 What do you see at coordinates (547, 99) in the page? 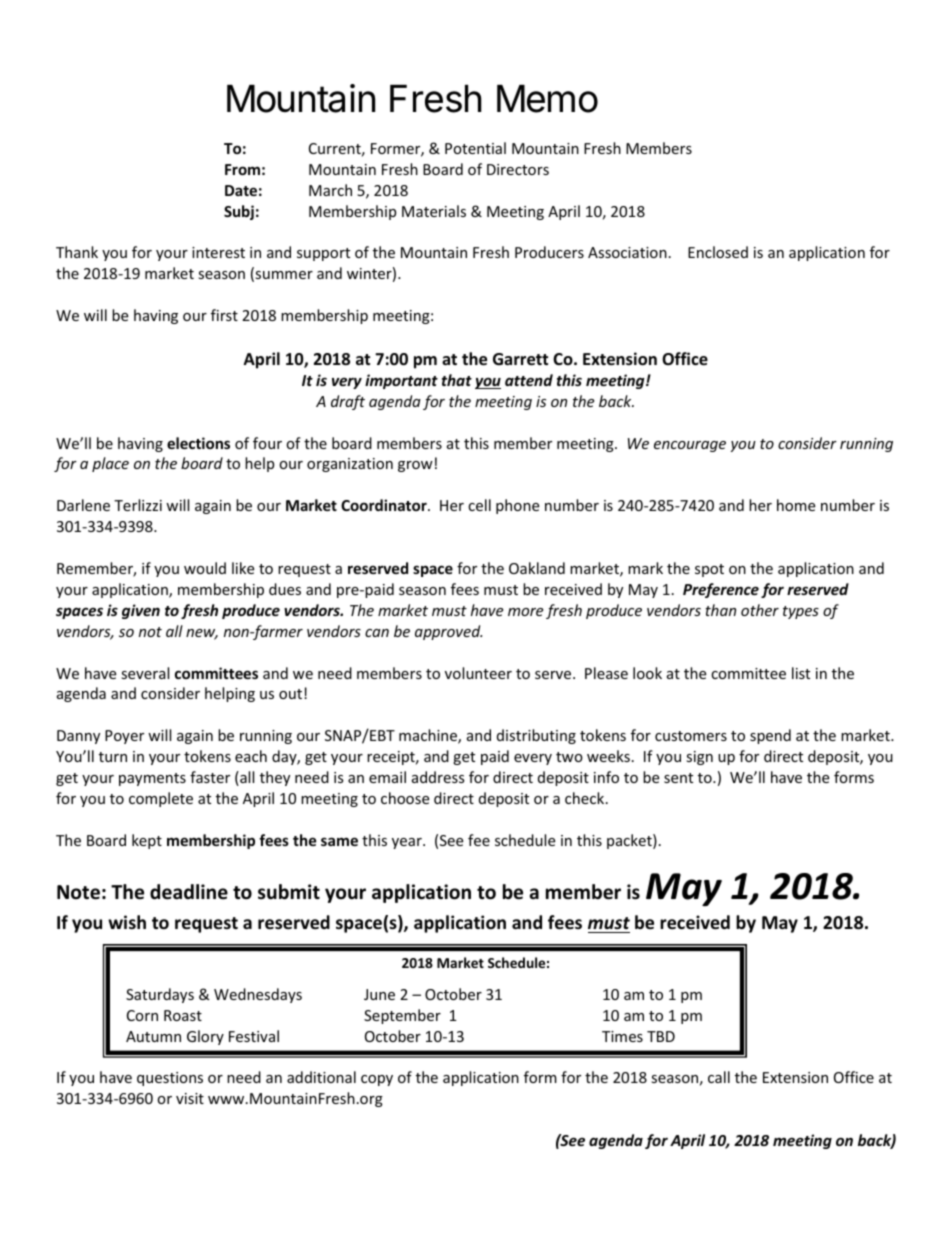
I see `Memo` at bounding box center [547, 99].
